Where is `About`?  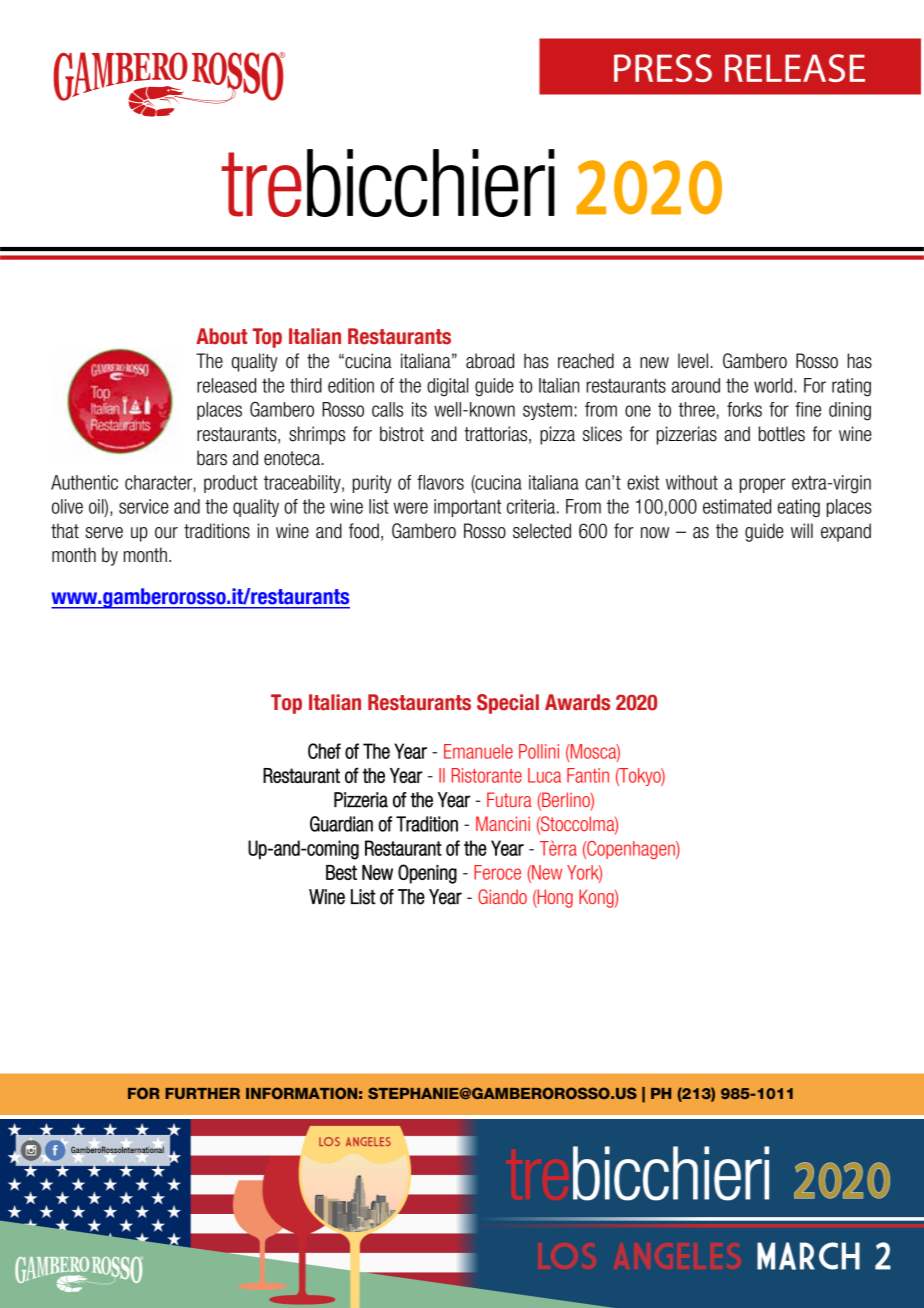
About is located at coordinates (221, 336).
